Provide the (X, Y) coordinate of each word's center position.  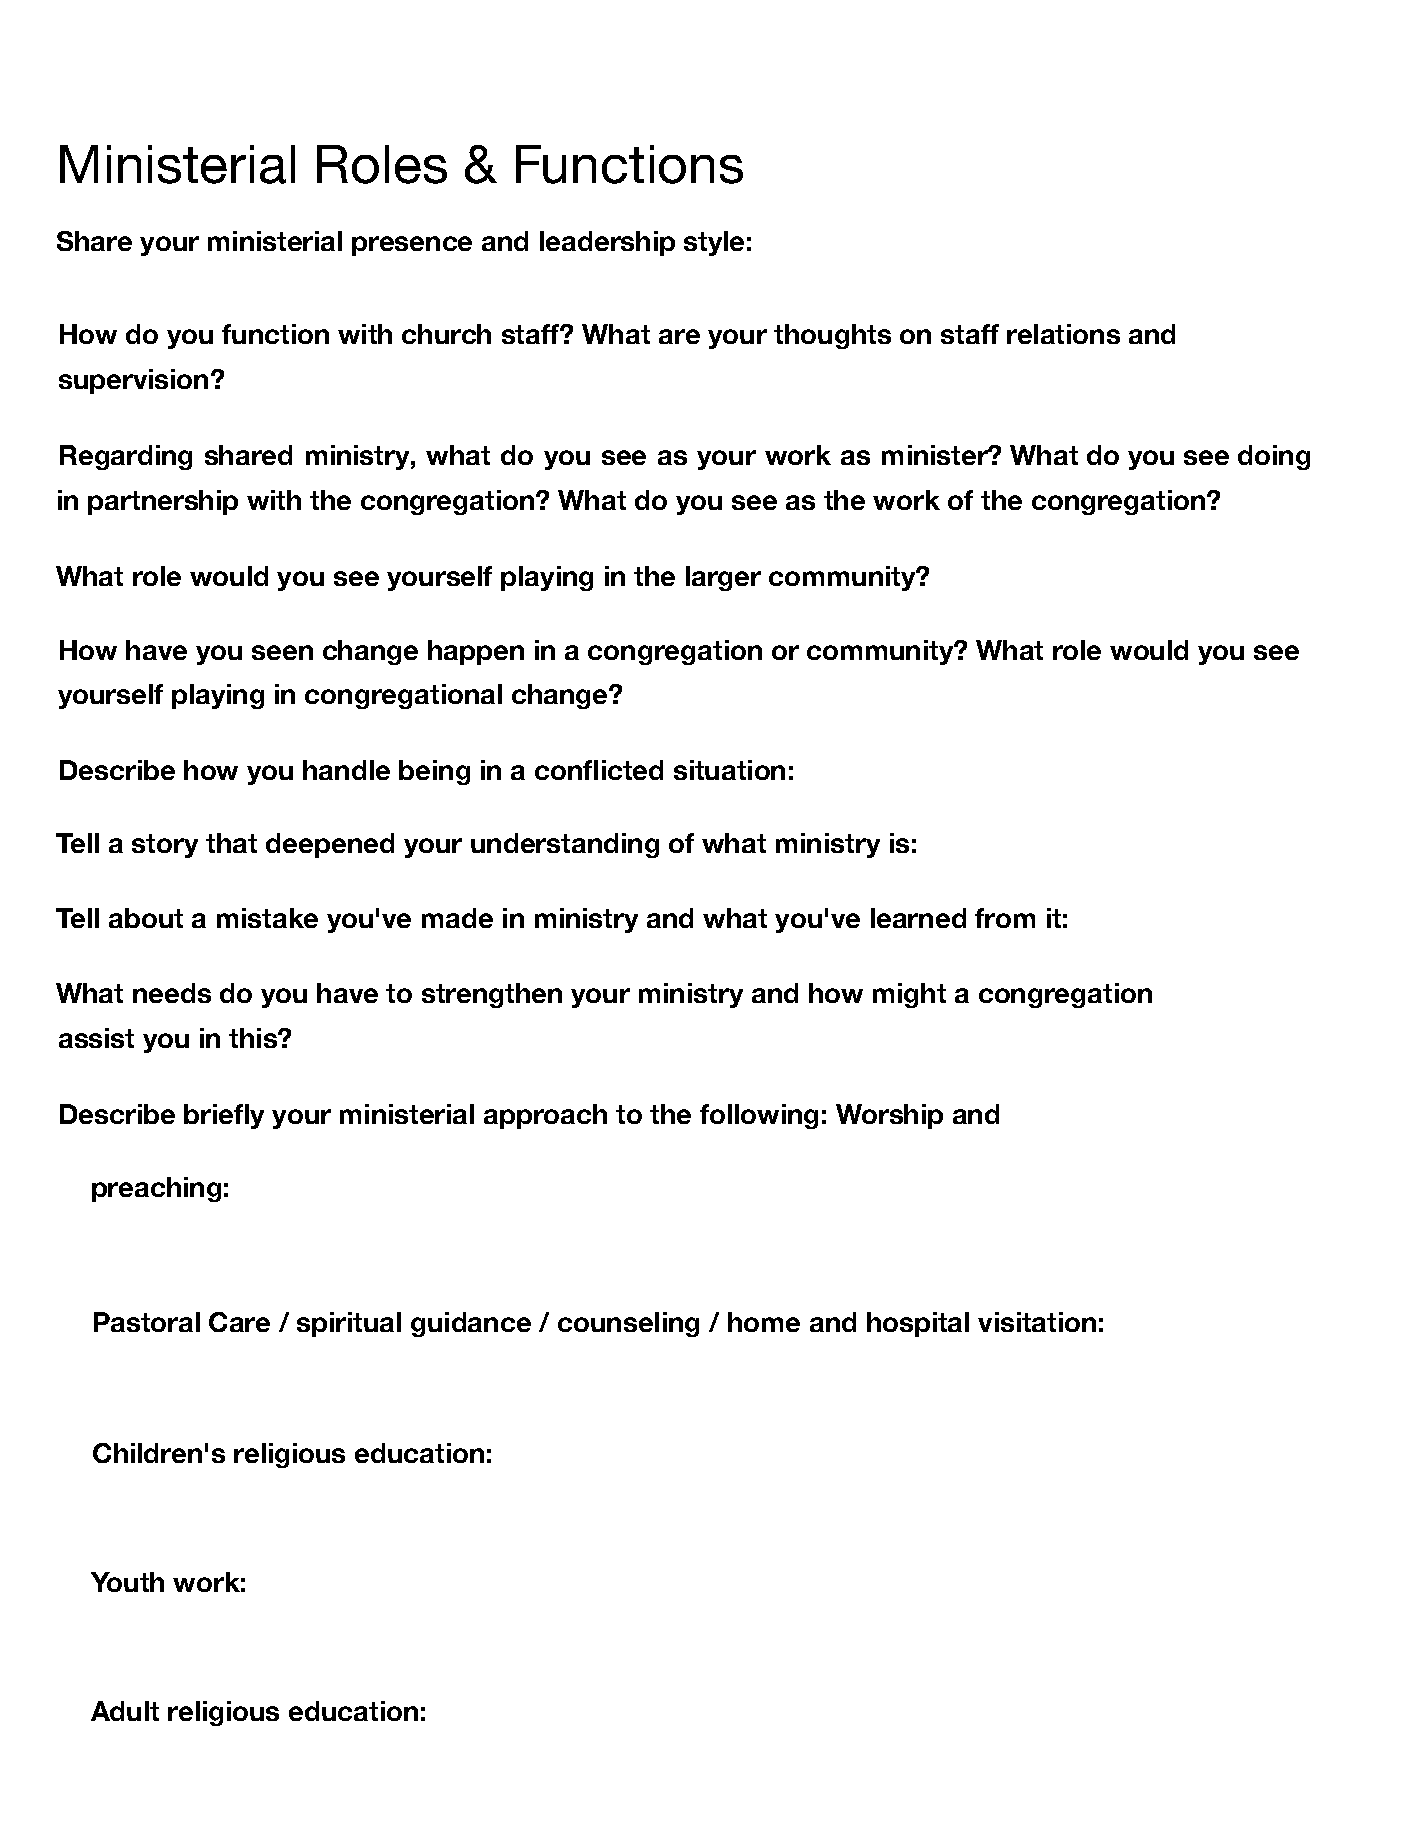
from (1005, 918)
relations (1063, 334)
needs (172, 993)
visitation (1037, 1322)
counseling (628, 1324)
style (714, 243)
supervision (133, 381)
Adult (125, 1711)
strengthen (492, 995)
